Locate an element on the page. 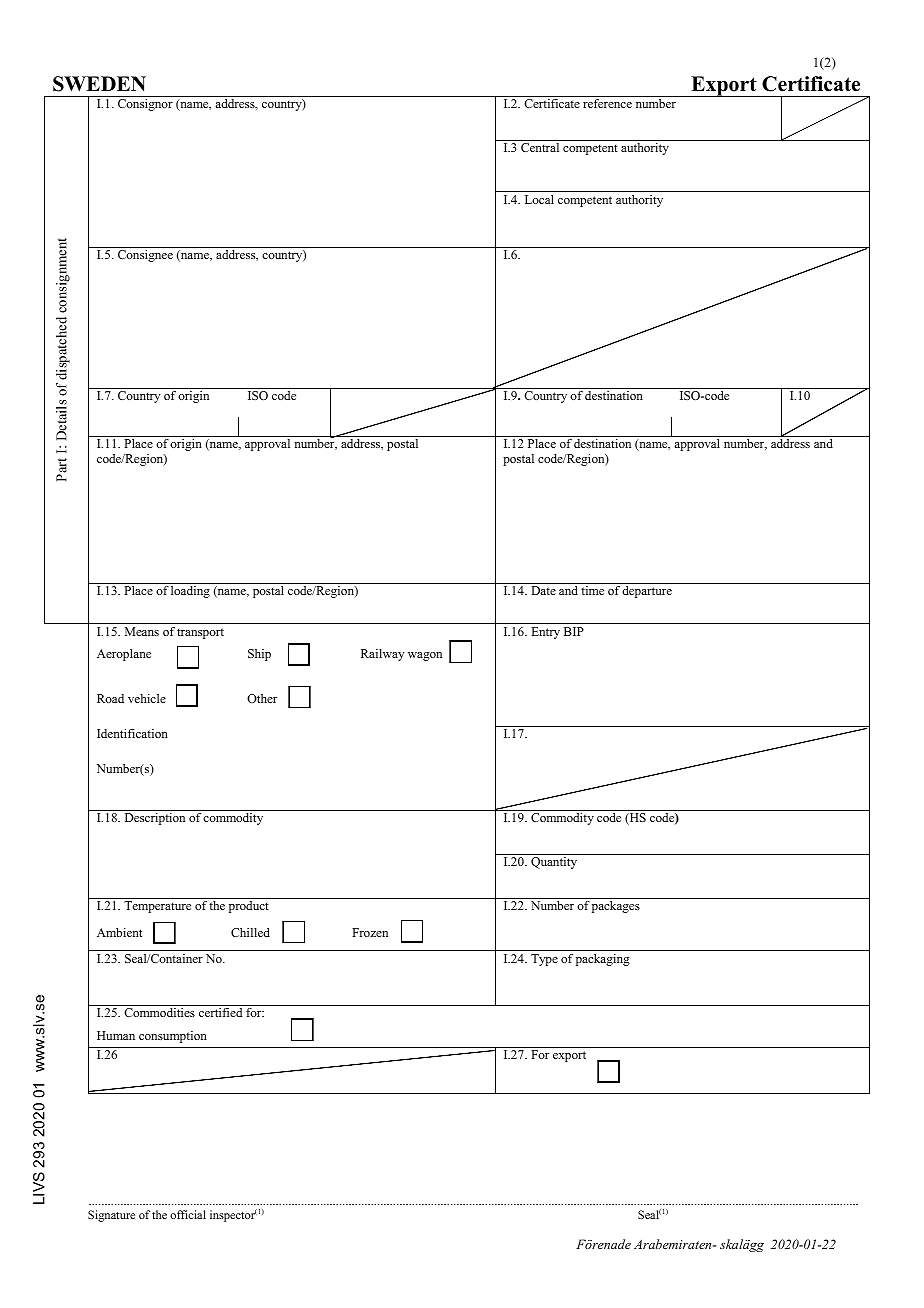  Type is located at coordinates (544, 960).
